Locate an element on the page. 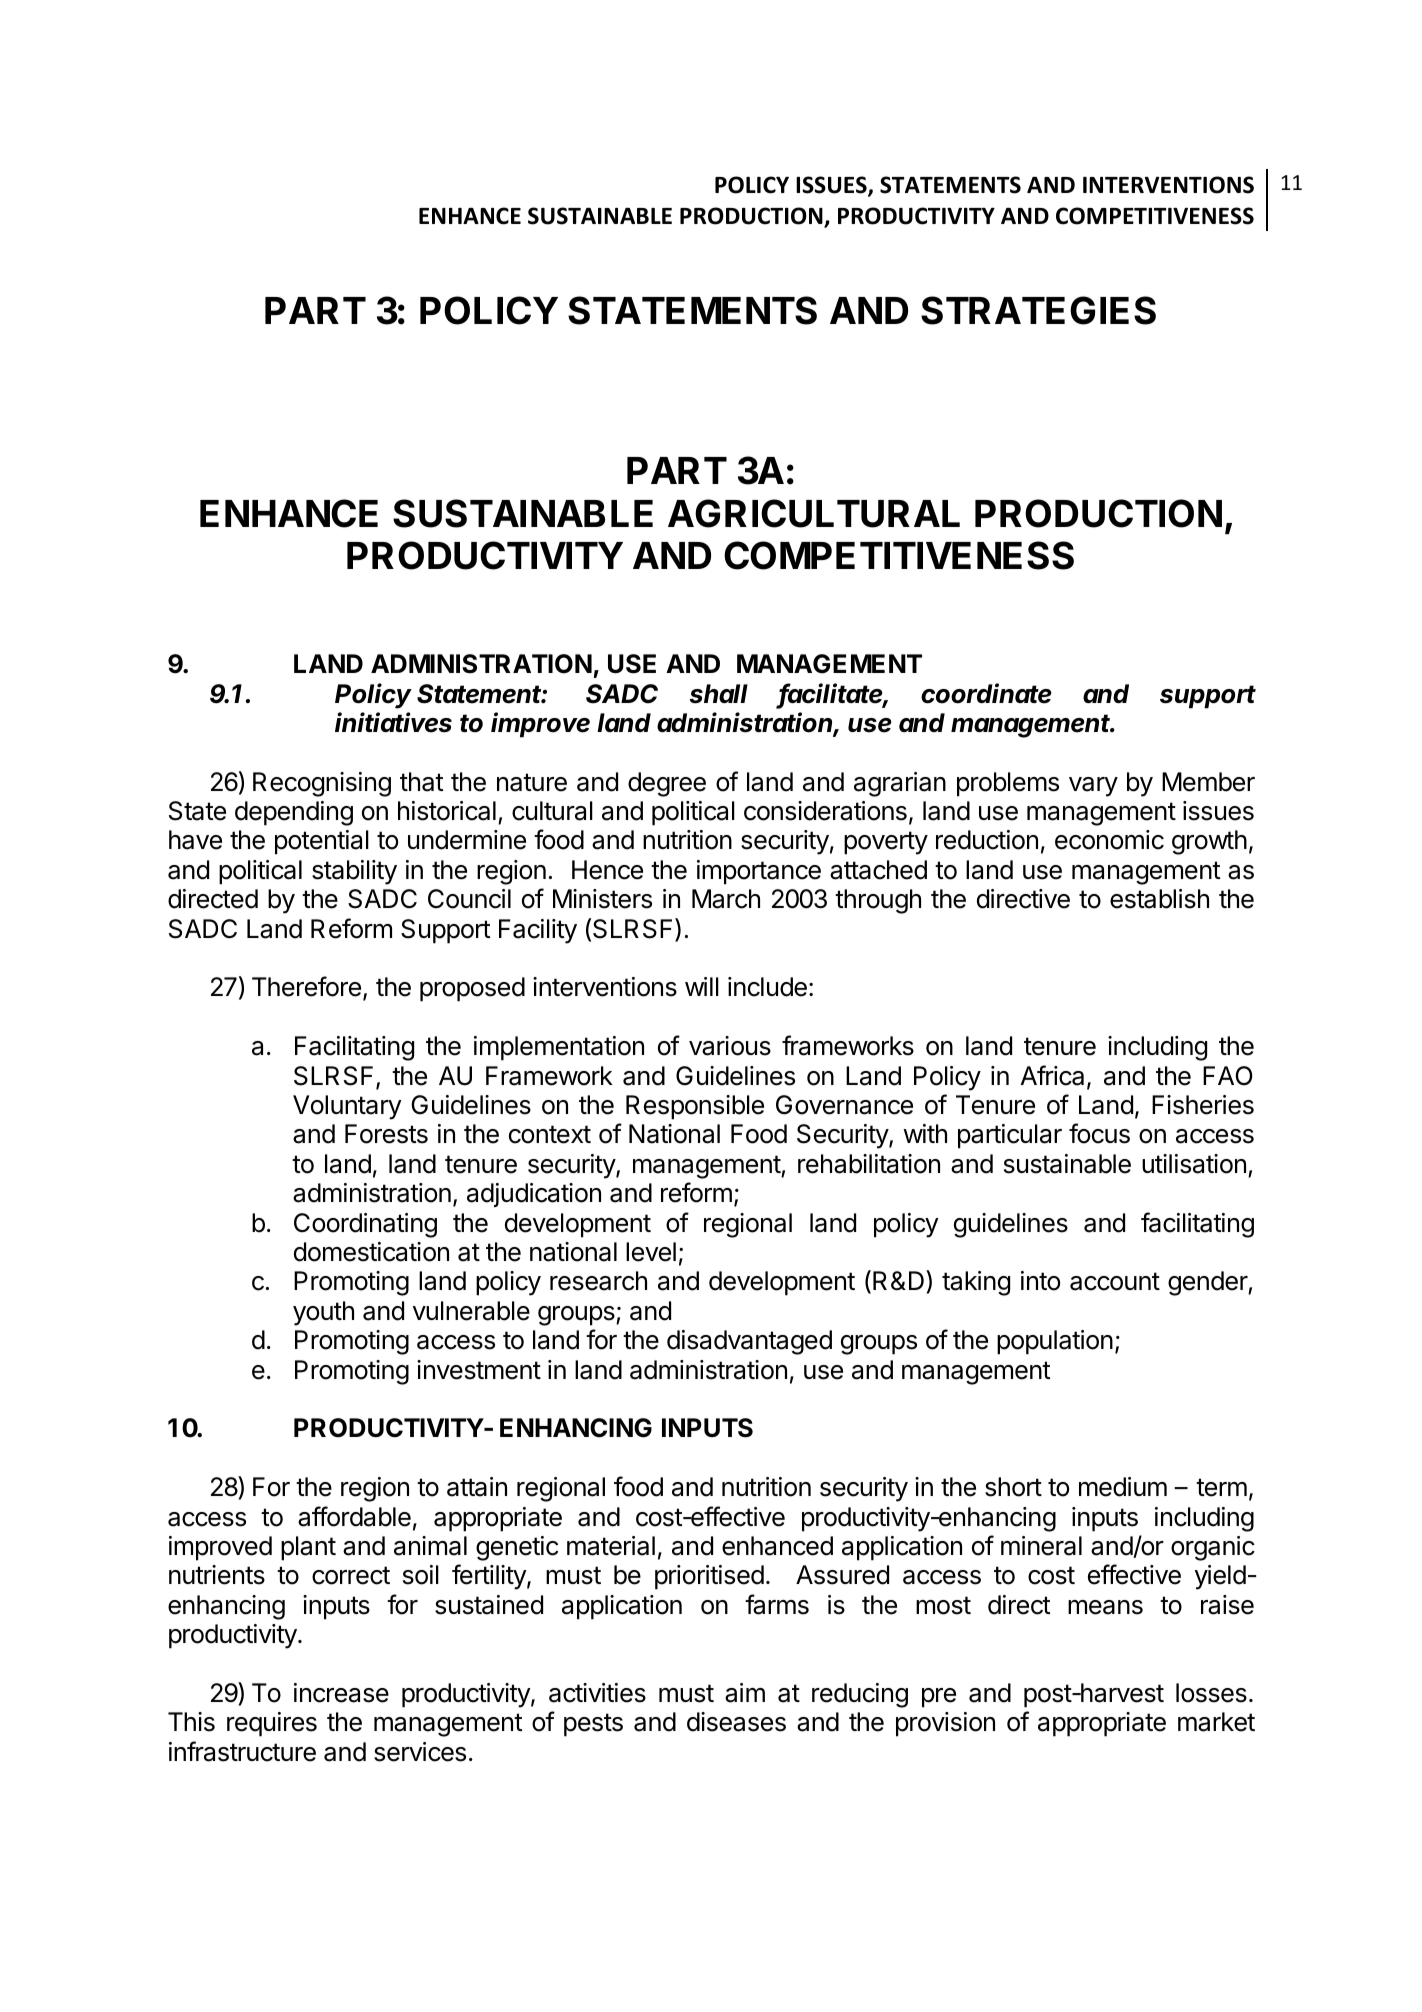 The width and height of the document is (1422, 2012). coordinate is located at coordinates (986, 693).
